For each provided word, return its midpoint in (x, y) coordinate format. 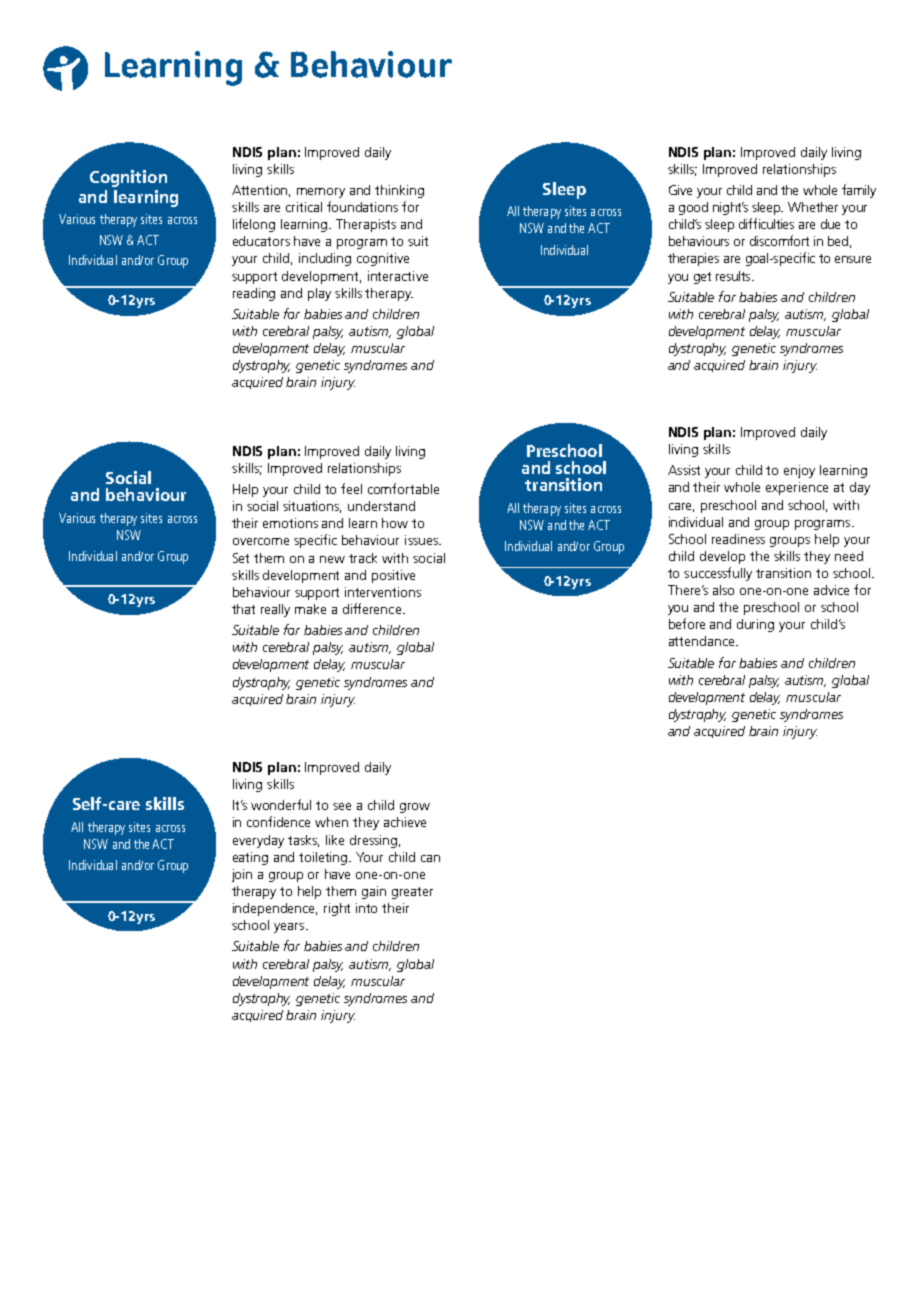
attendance (703, 641)
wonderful (281, 804)
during (755, 625)
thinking (399, 191)
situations (312, 507)
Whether (813, 207)
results (734, 276)
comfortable (403, 488)
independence (275, 909)
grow (415, 808)
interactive (398, 276)
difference (372, 608)
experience (797, 488)
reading (254, 294)
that (243, 609)
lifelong (254, 225)
